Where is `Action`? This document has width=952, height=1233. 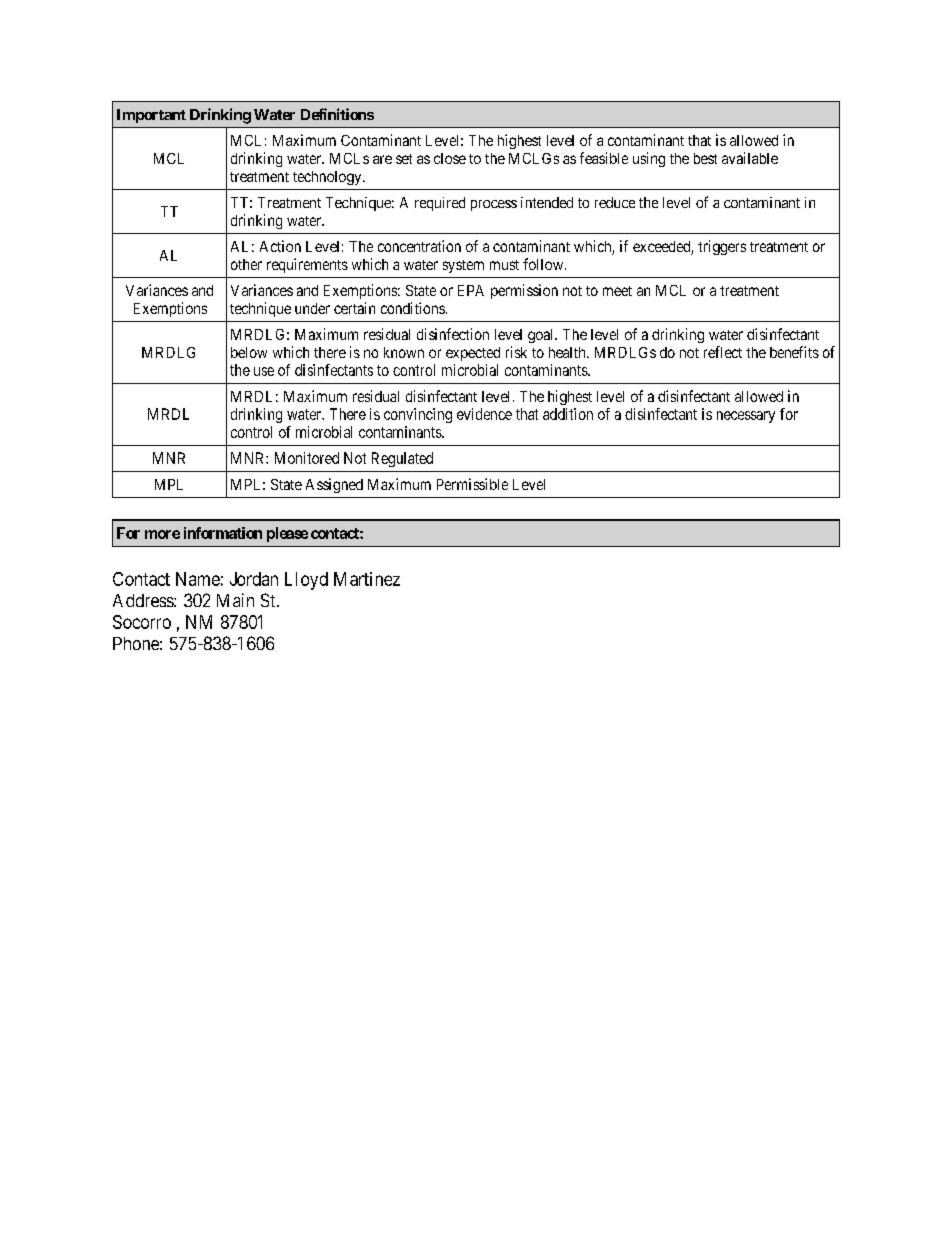 Action is located at coordinates (280, 246).
